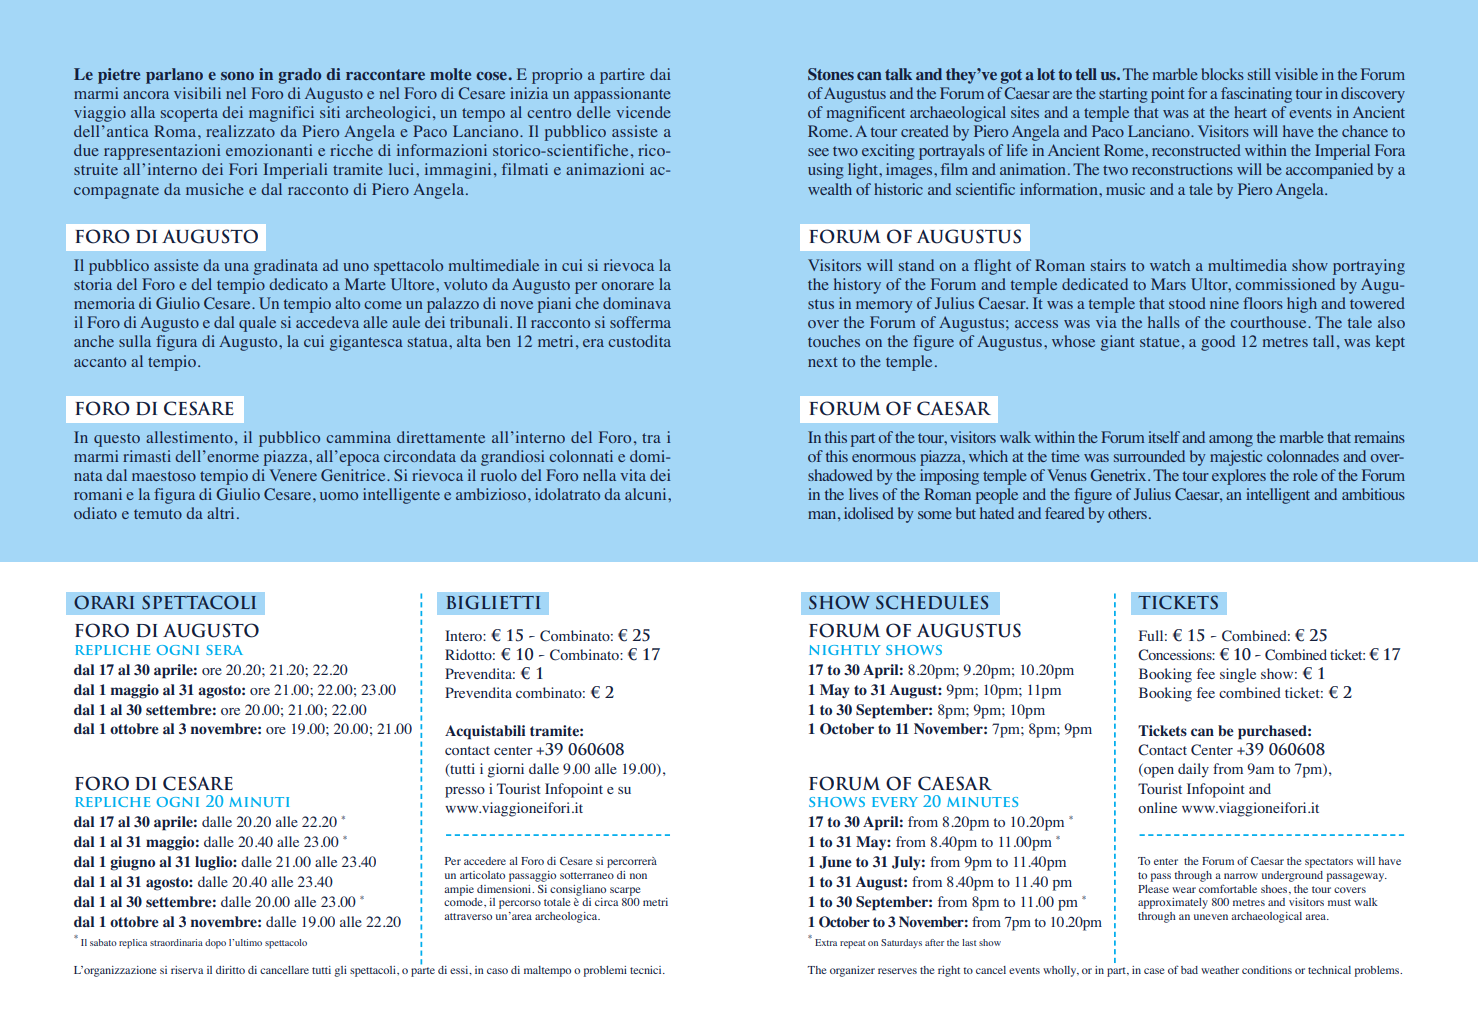 This image has height=1034, width=1478. I want to click on sono, so click(237, 76).
